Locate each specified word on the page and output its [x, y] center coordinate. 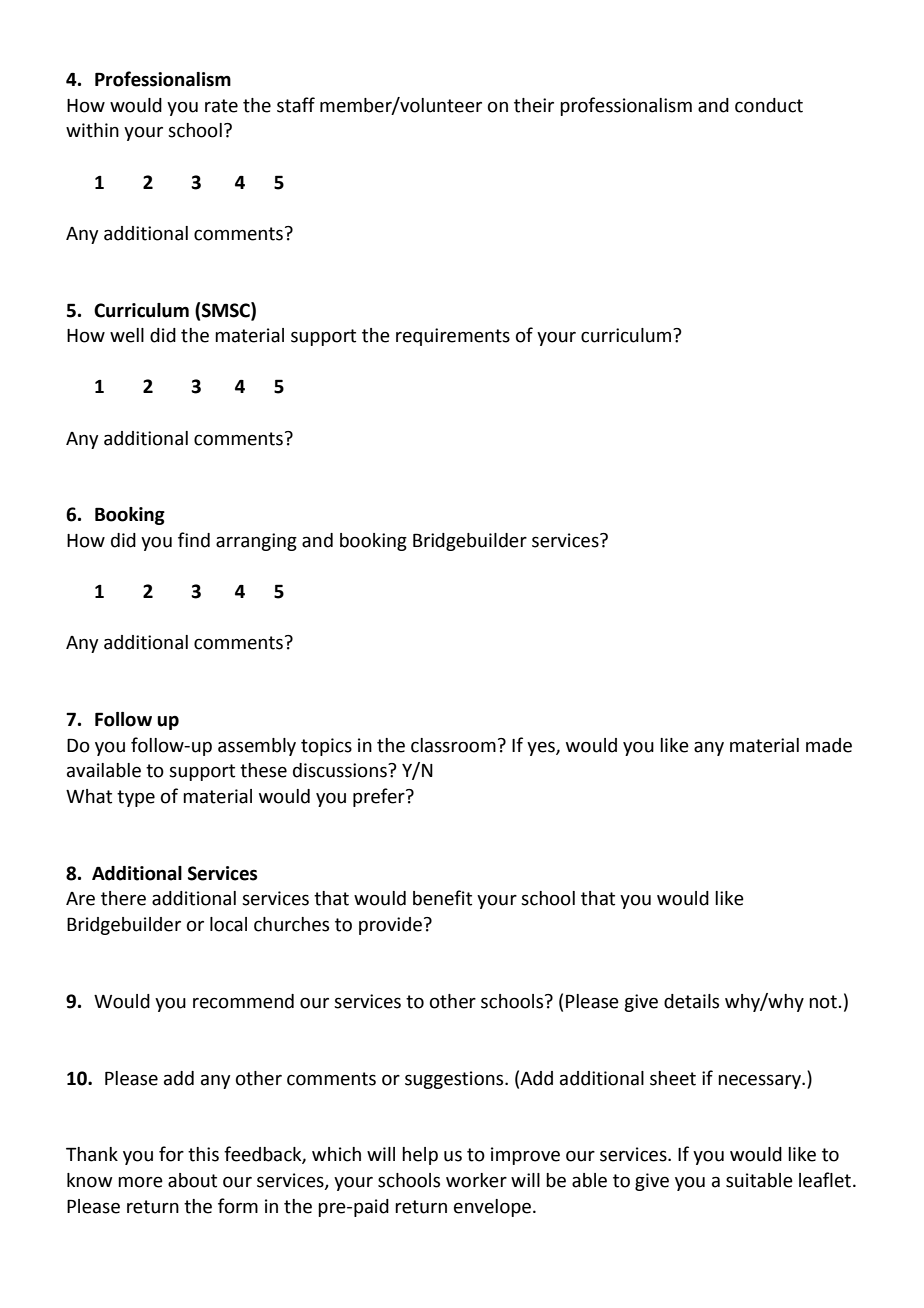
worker [476, 1180]
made [829, 745]
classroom [453, 745]
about [192, 1180]
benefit [442, 898]
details [691, 1001]
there [123, 898]
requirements [453, 337]
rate [221, 106]
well [127, 335]
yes [542, 748]
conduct [769, 105]
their [534, 105]
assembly [257, 747]
